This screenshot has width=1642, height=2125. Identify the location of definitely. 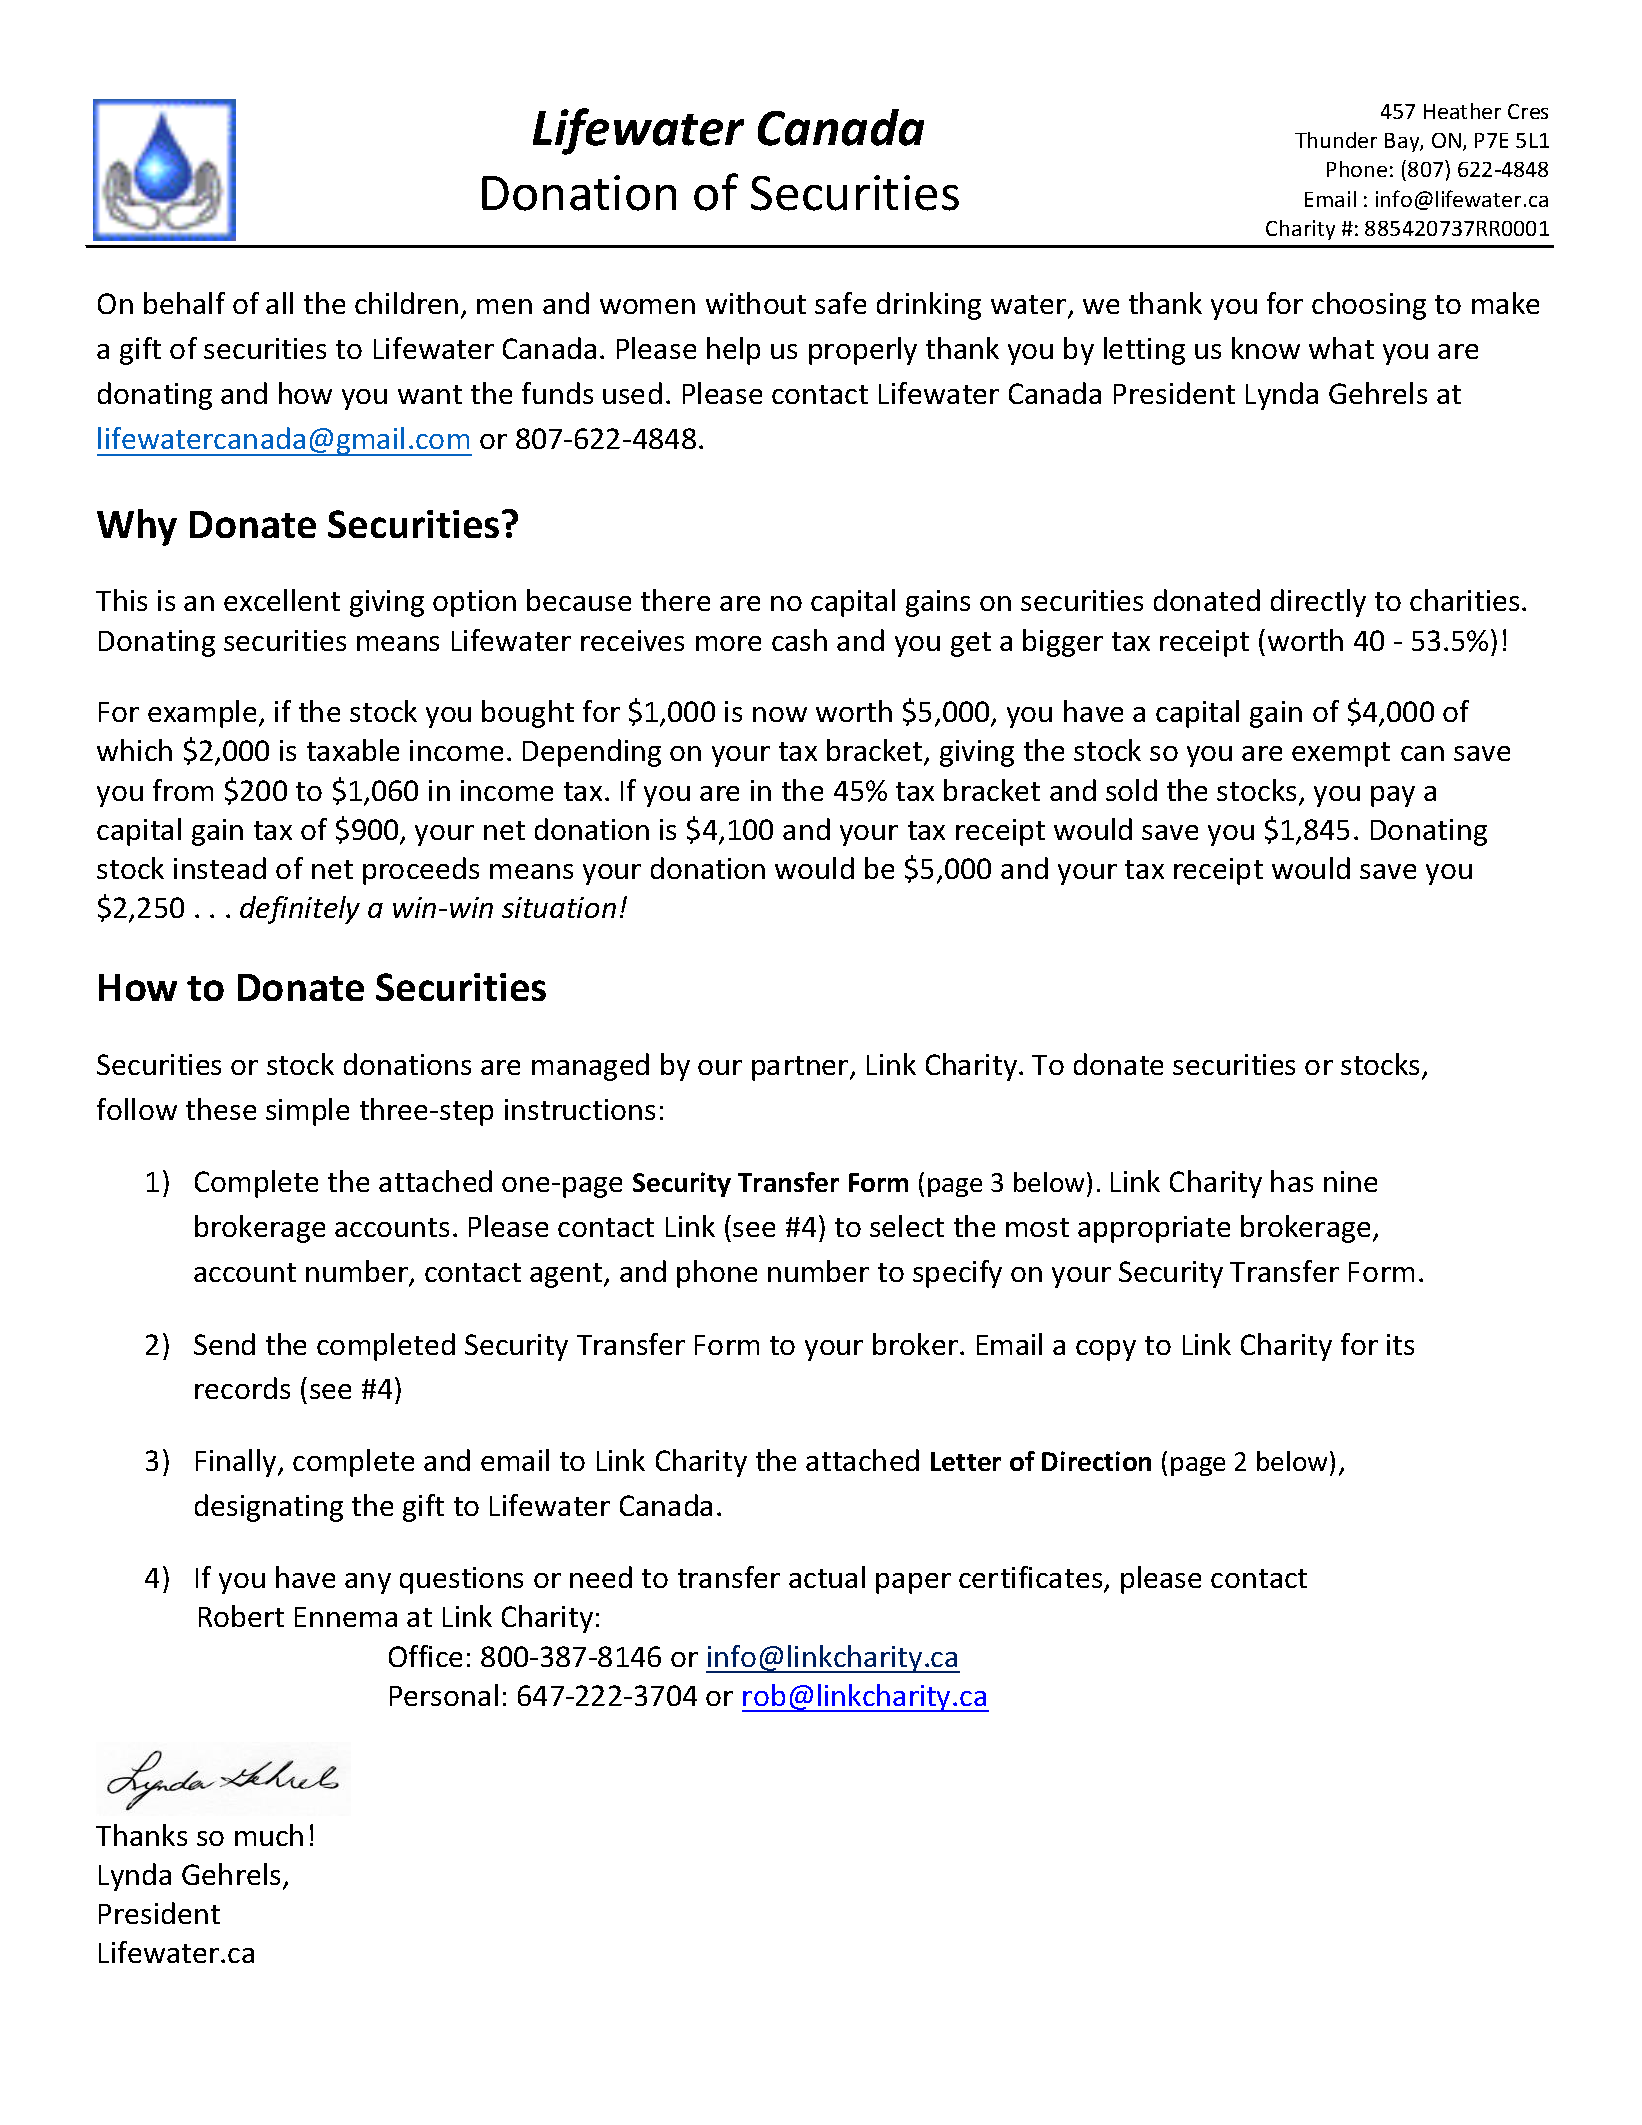
(300, 910).
